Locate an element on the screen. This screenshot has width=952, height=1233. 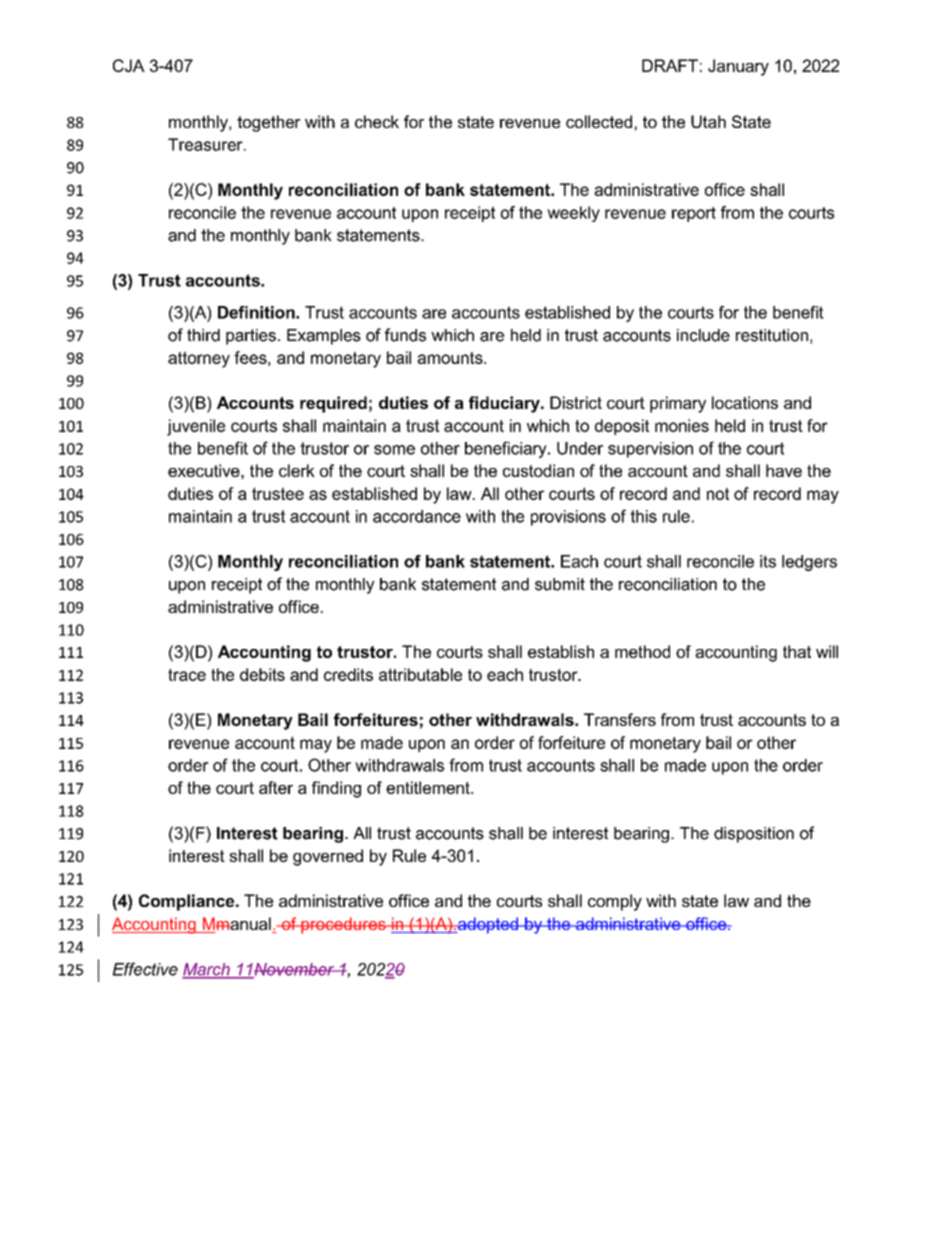
Transfers is located at coordinates (620, 719).
